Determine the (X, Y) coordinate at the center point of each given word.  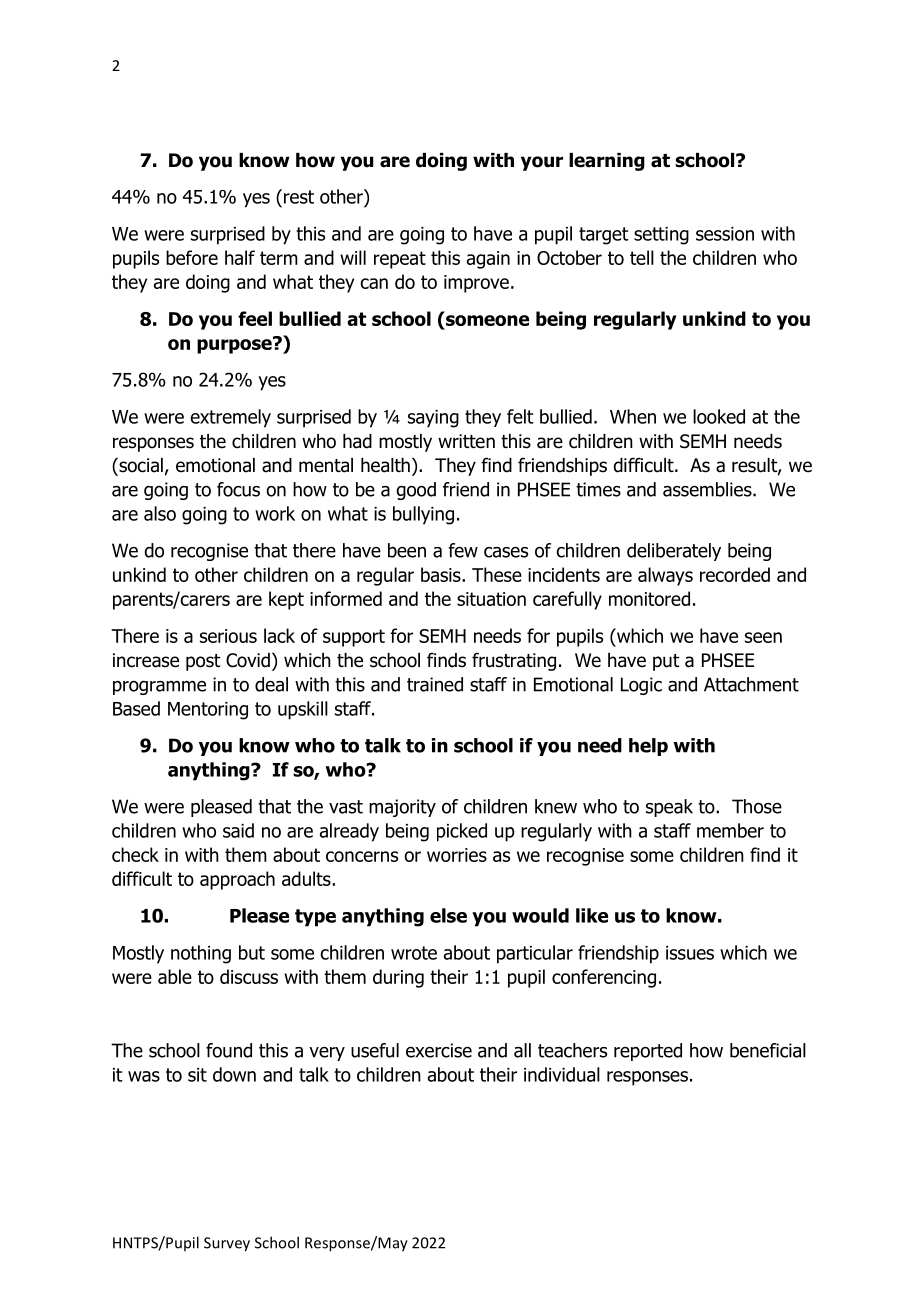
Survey (227, 1244)
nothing (201, 954)
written (466, 441)
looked (719, 416)
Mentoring (208, 711)
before (192, 257)
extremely (230, 418)
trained (435, 684)
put (666, 662)
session (725, 234)
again (488, 260)
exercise (439, 1050)
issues (690, 953)
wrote (414, 953)
